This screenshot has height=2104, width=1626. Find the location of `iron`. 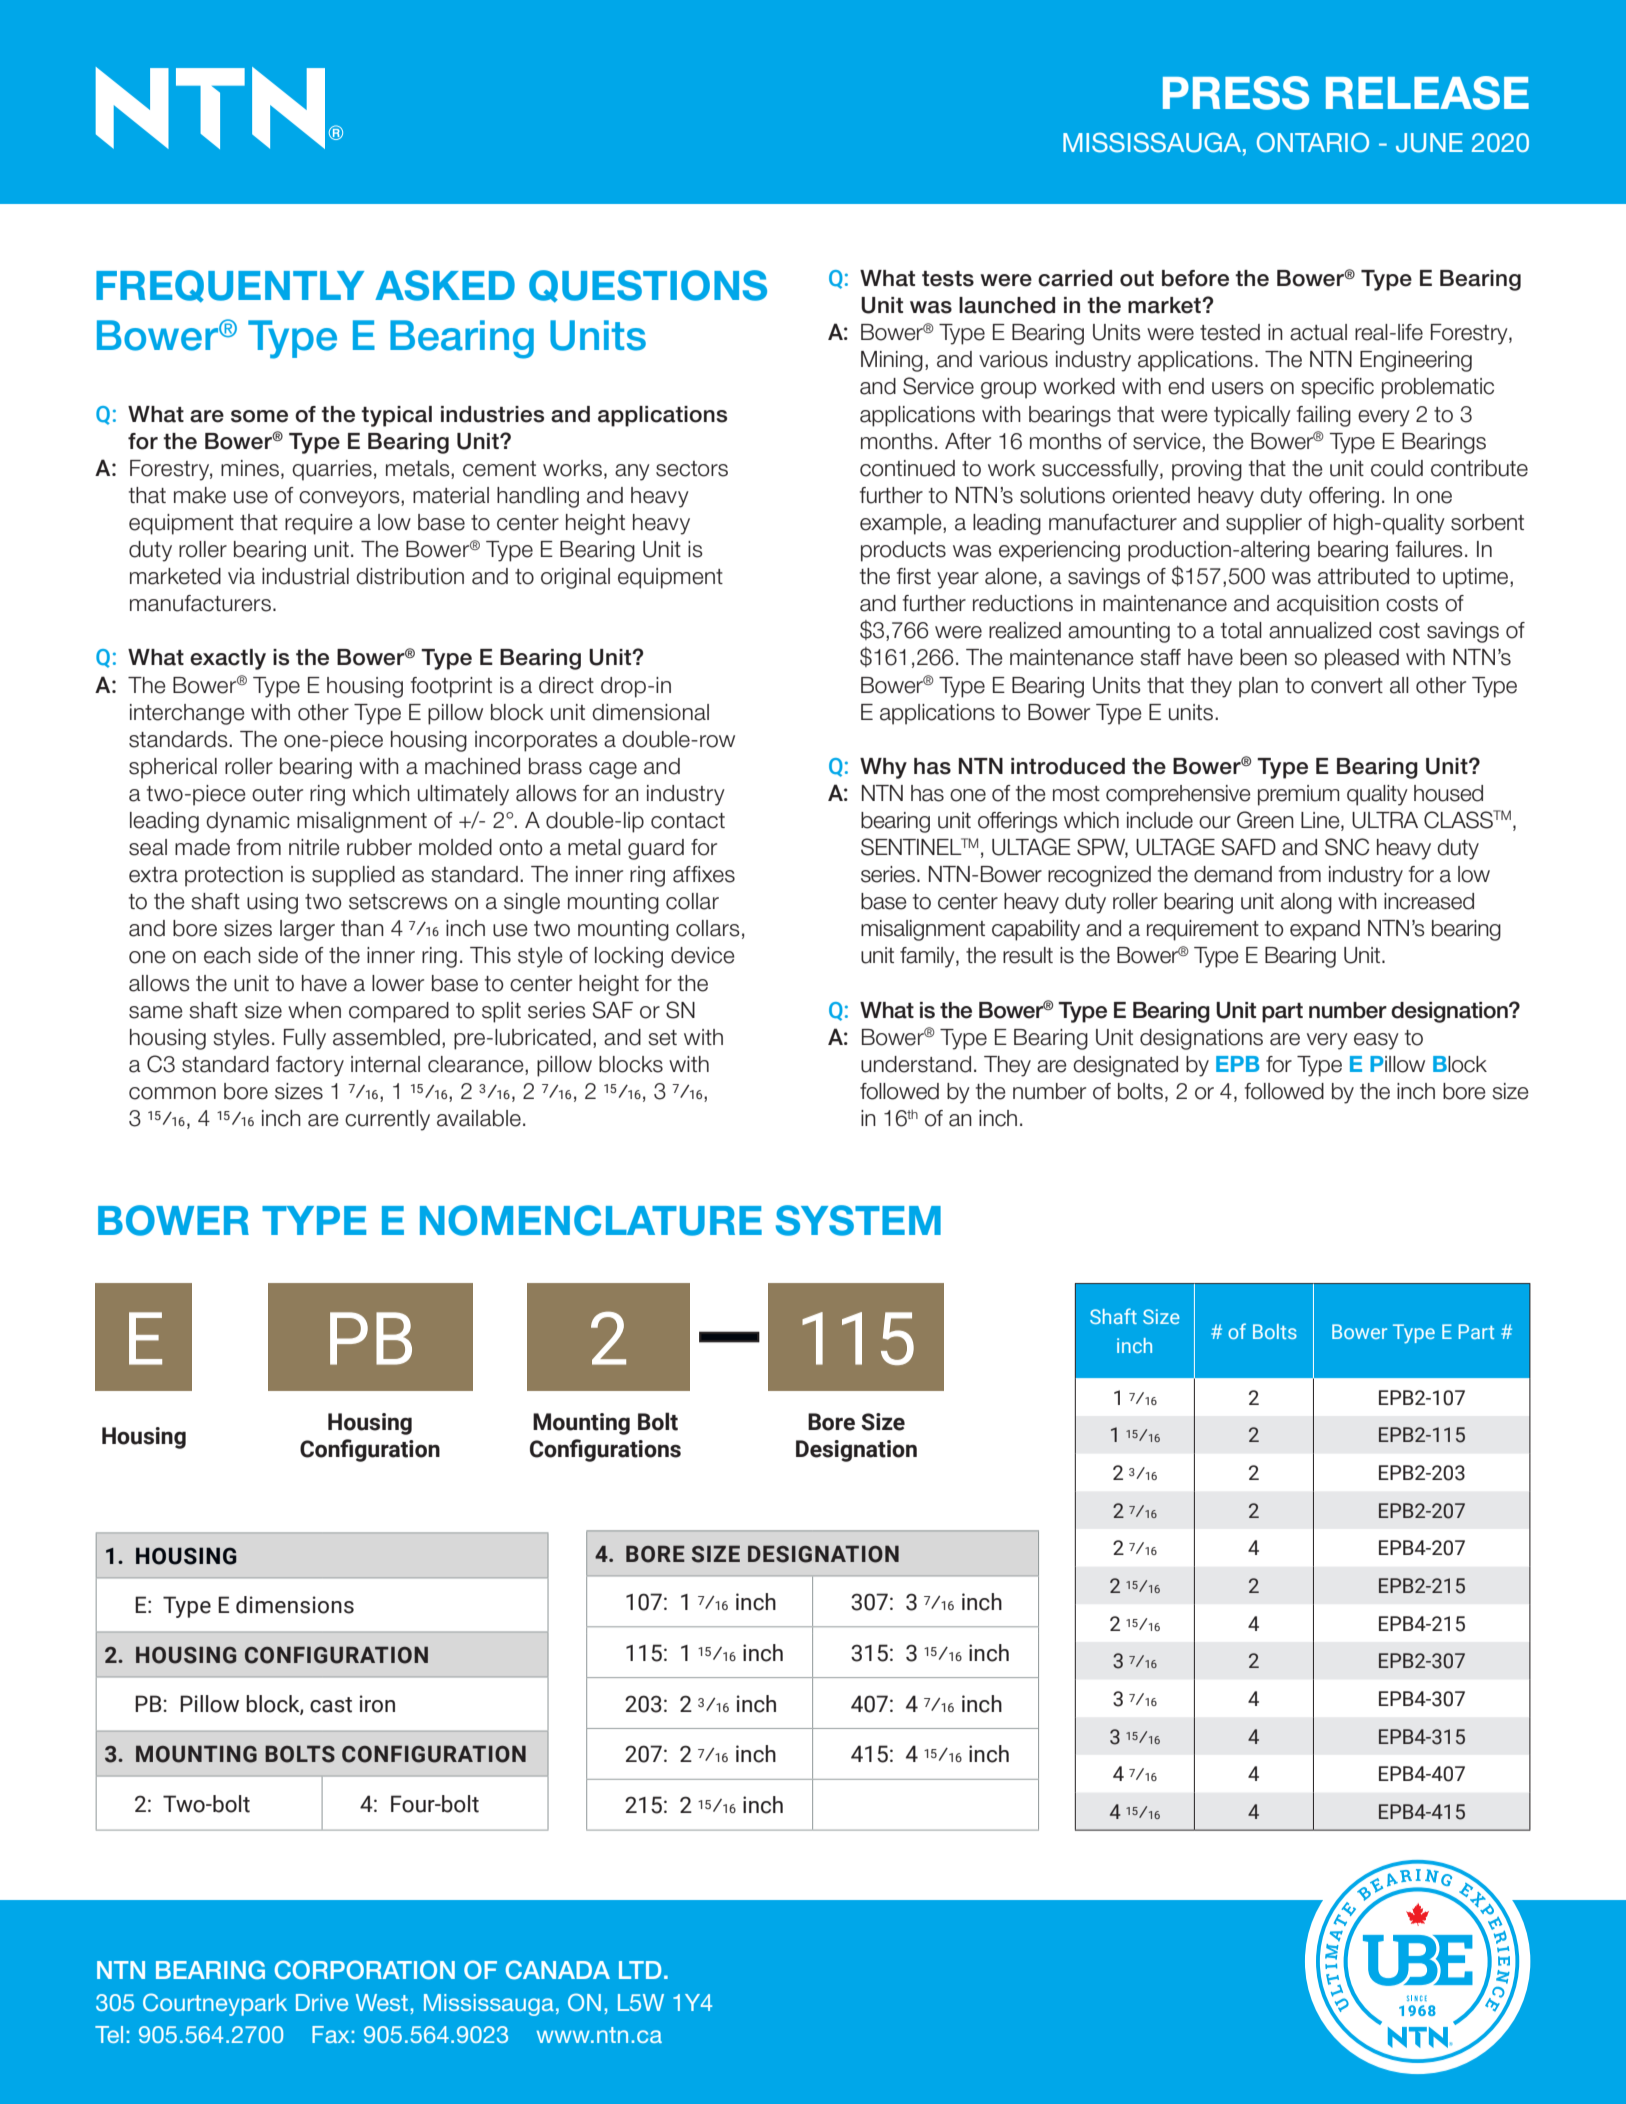

iron is located at coordinates (377, 1704).
